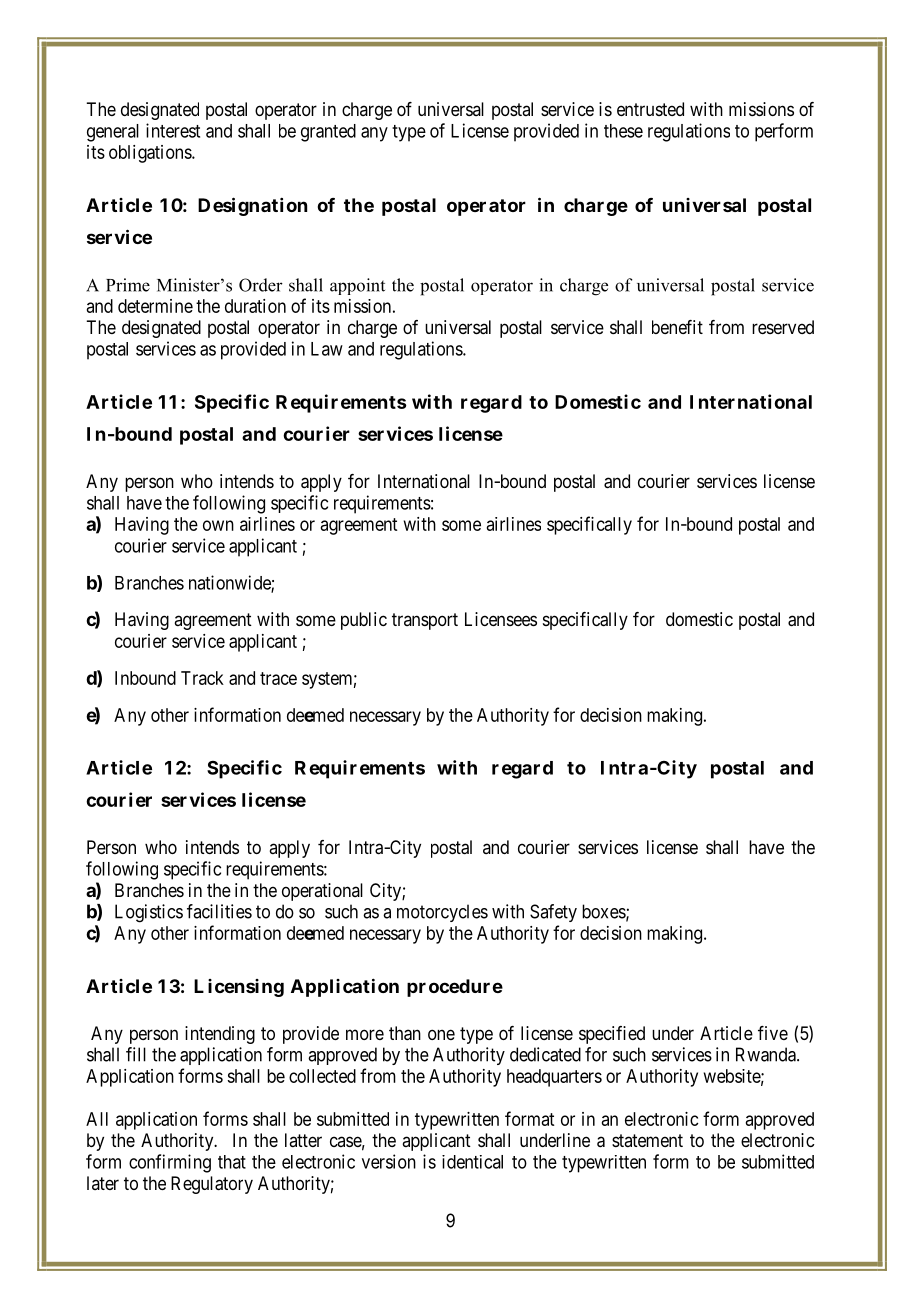 The width and height of the document is (924, 1308). Describe the element at coordinates (328, 133) in the document. I see `granted` at that location.
